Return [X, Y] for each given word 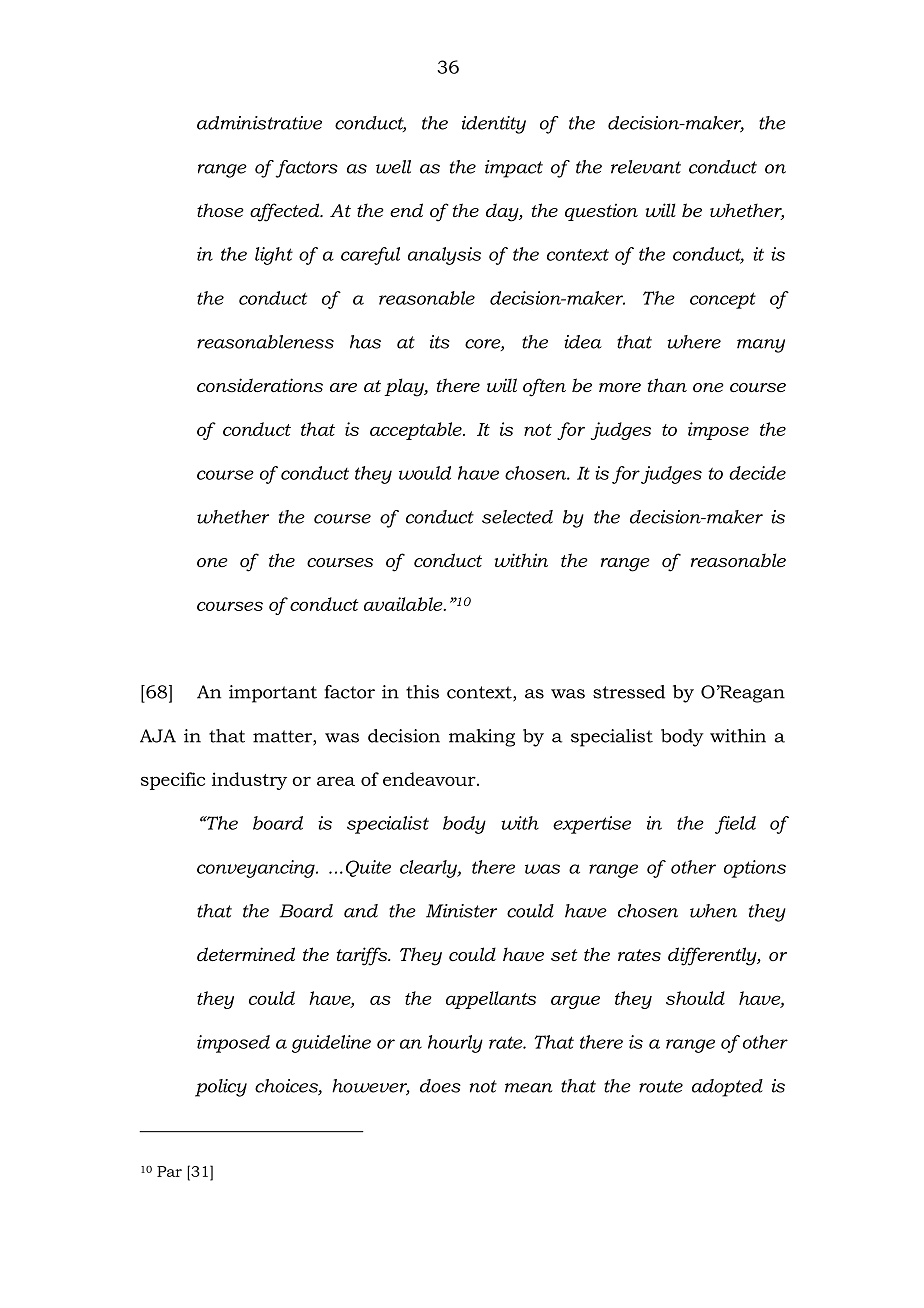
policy [221, 1088]
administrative [259, 123]
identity [494, 125]
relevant [646, 167]
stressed [629, 692]
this [422, 692]
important [273, 694]
